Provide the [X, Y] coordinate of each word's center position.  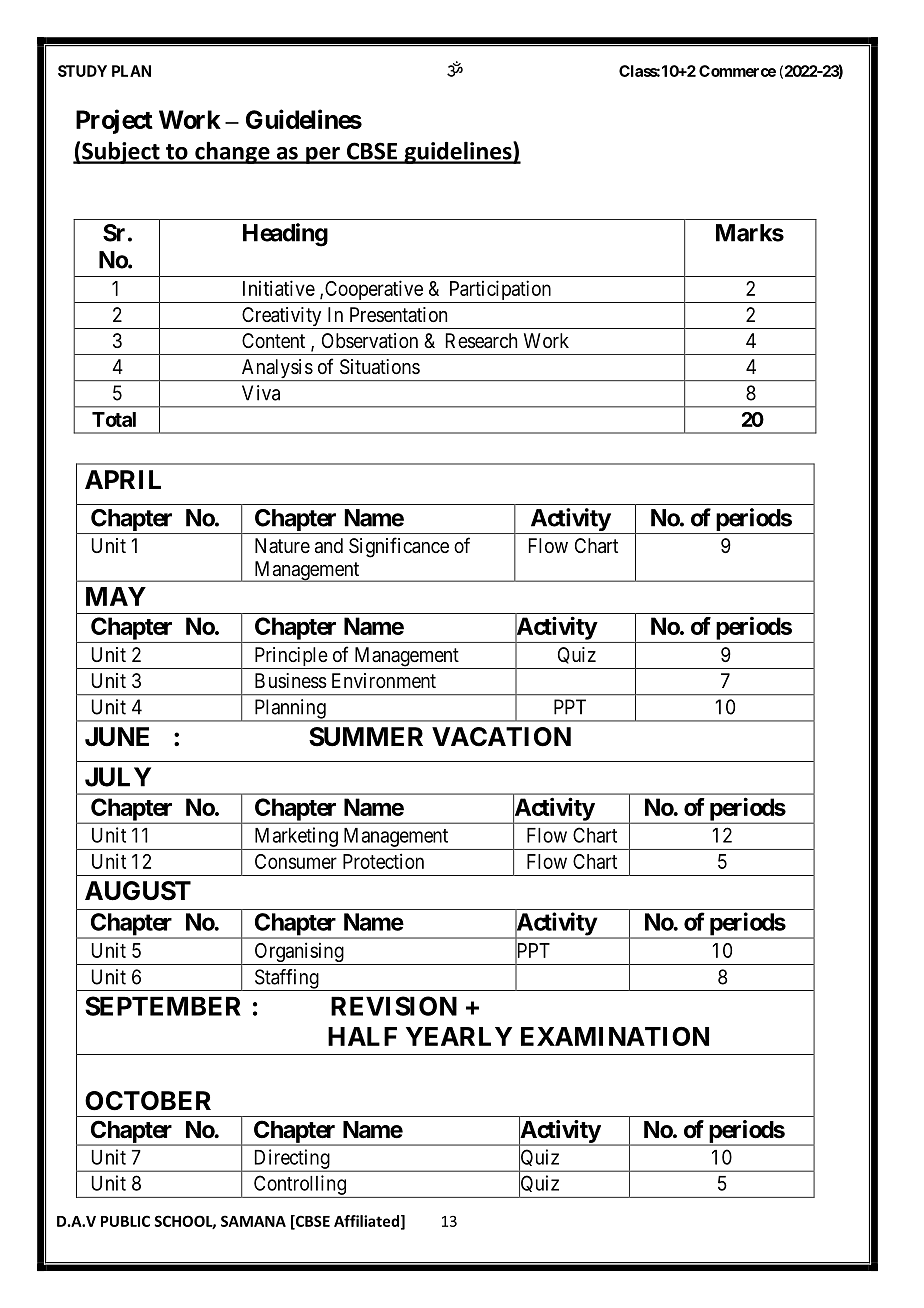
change [232, 152]
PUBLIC [125, 1221]
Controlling [300, 1185]
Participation [499, 291]
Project [114, 121]
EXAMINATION [615, 1036]
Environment [384, 680]
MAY [116, 596]
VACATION [501, 737]
